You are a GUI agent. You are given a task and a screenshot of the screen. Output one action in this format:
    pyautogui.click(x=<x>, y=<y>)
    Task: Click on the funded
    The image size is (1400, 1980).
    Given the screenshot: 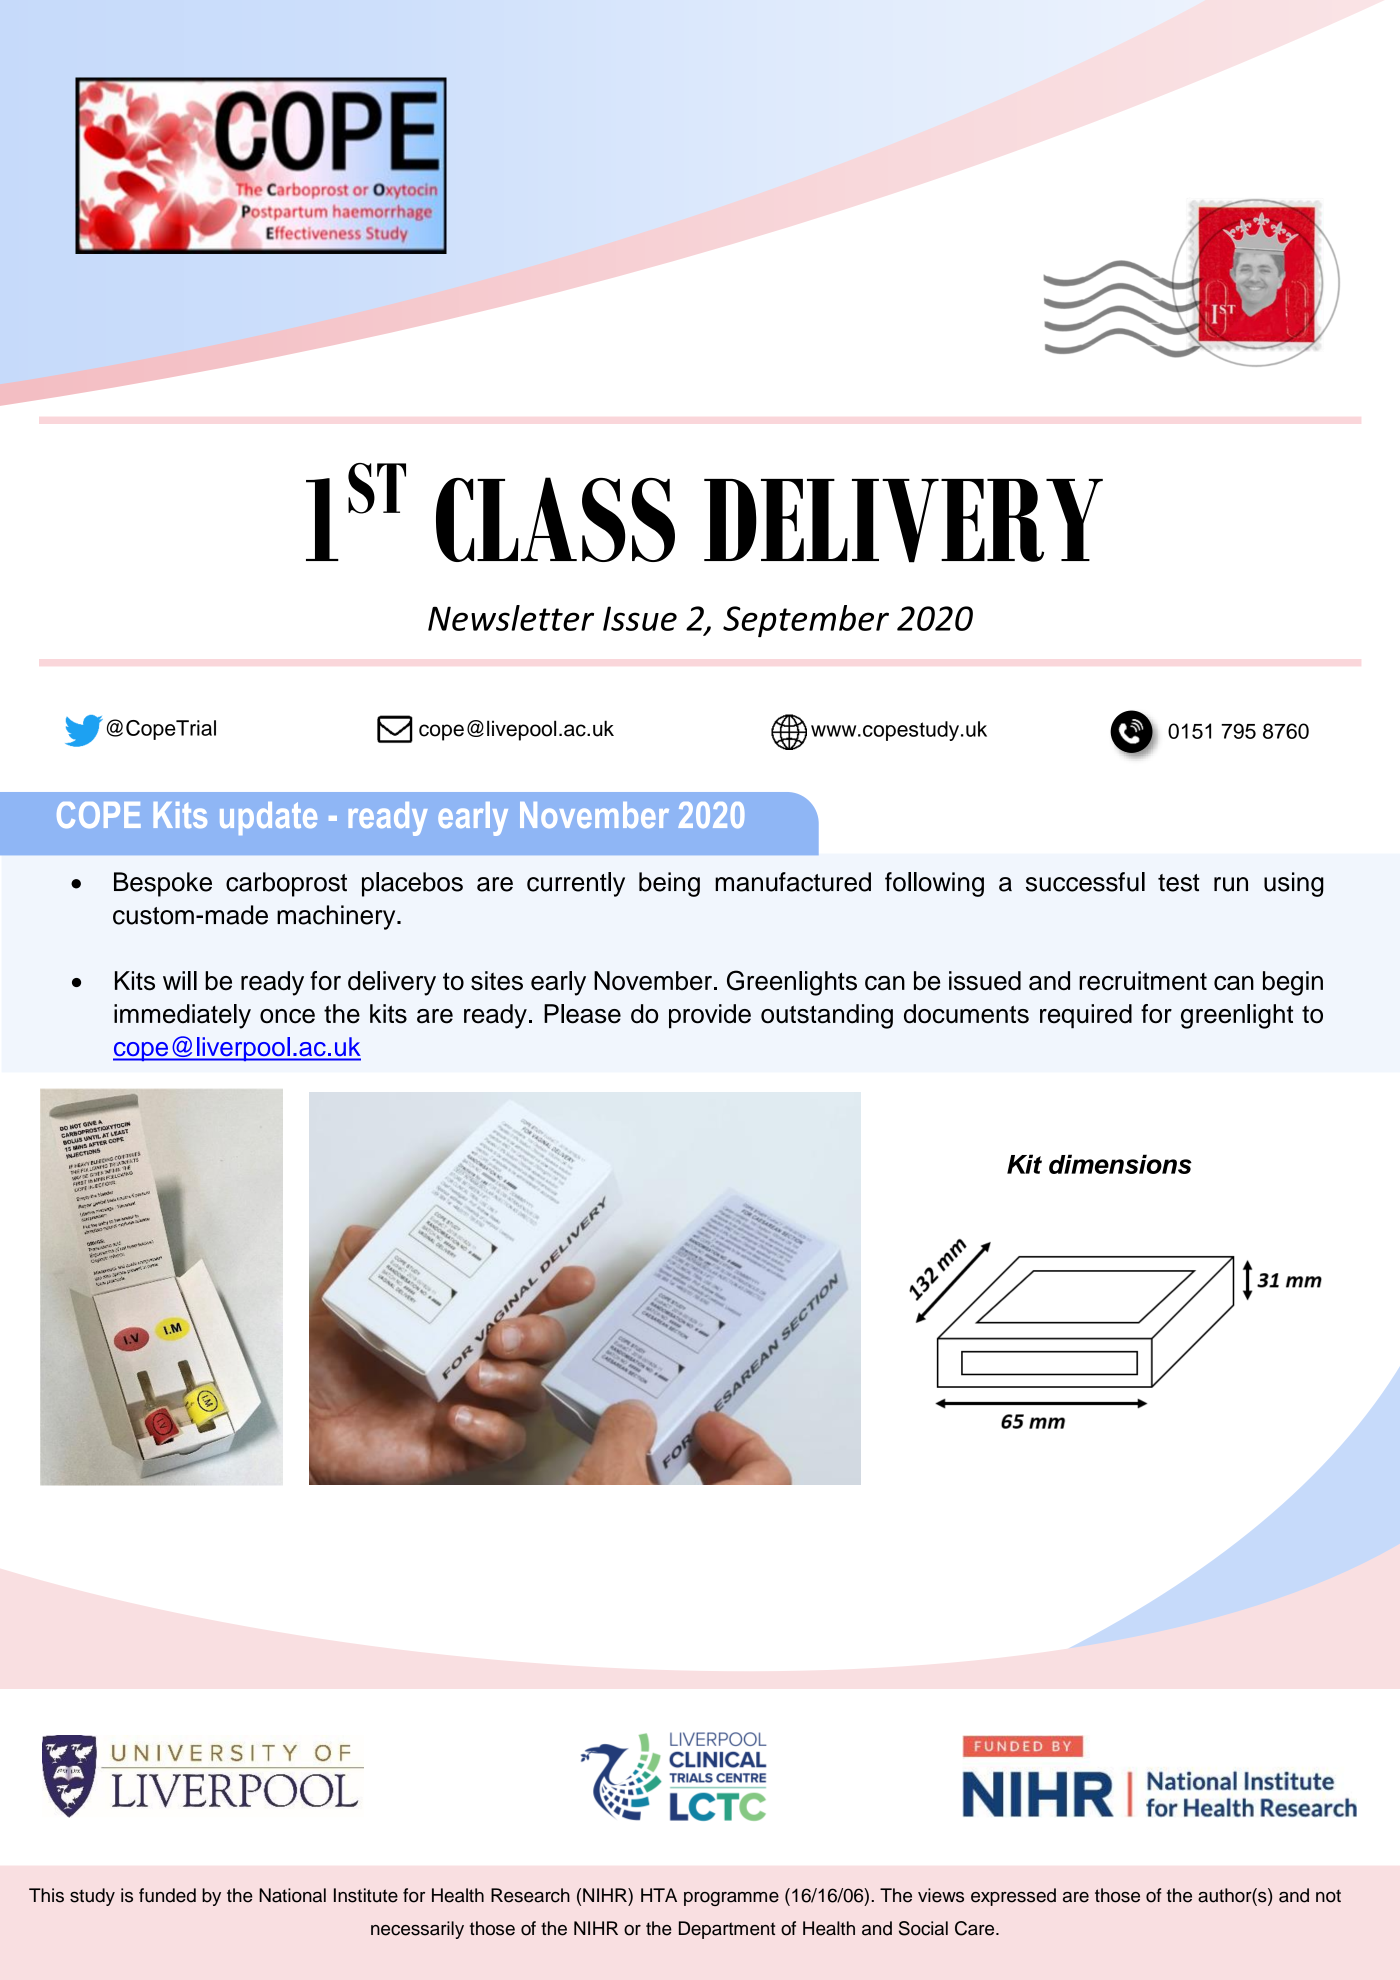 What is the action you would take?
    pyautogui.click(x=167, y=1895)
